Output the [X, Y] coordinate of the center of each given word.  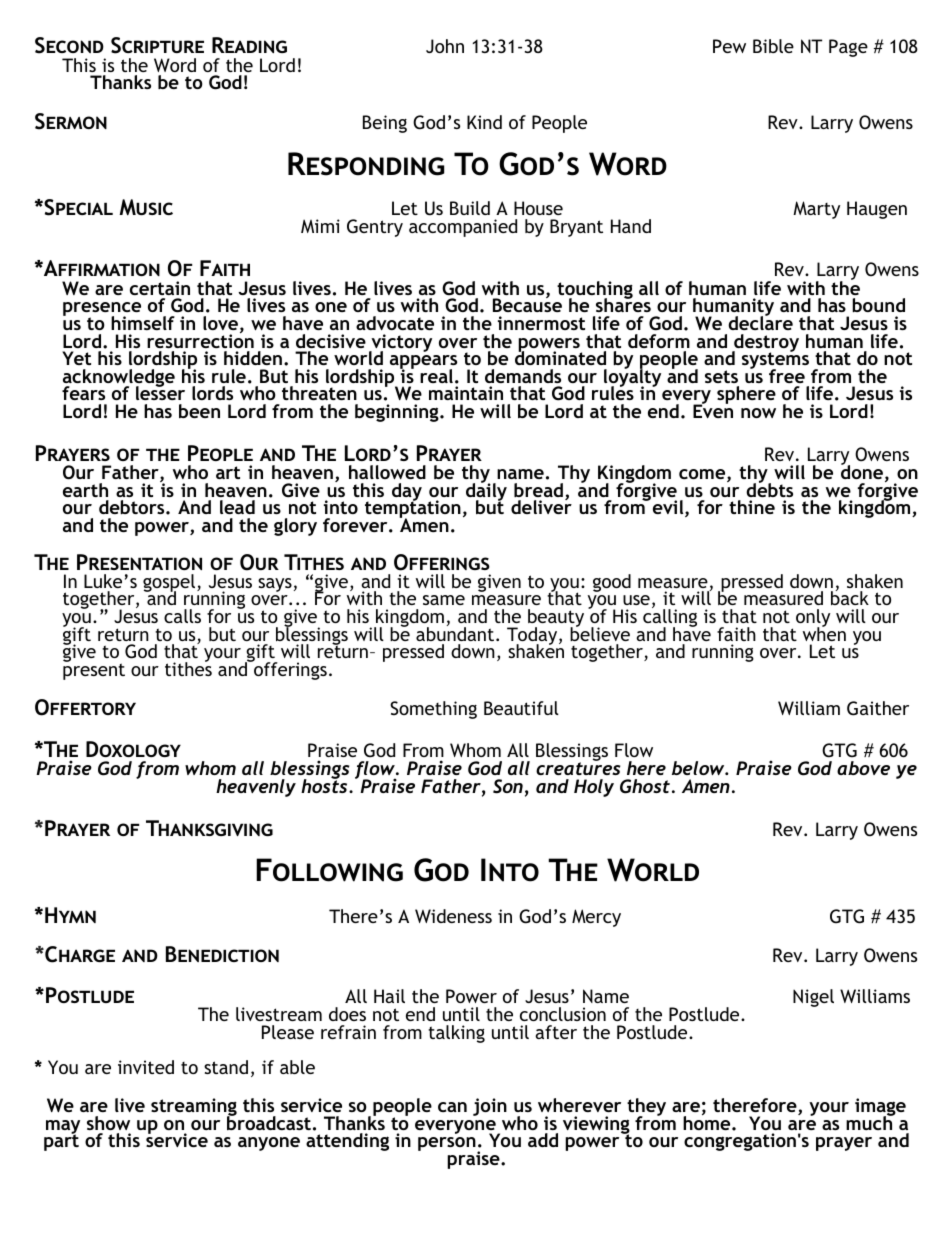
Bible [773, 46]
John [445, 46]
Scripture [157, 45]
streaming [194, 1108]
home [708, 1122]
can [452, 1107]
